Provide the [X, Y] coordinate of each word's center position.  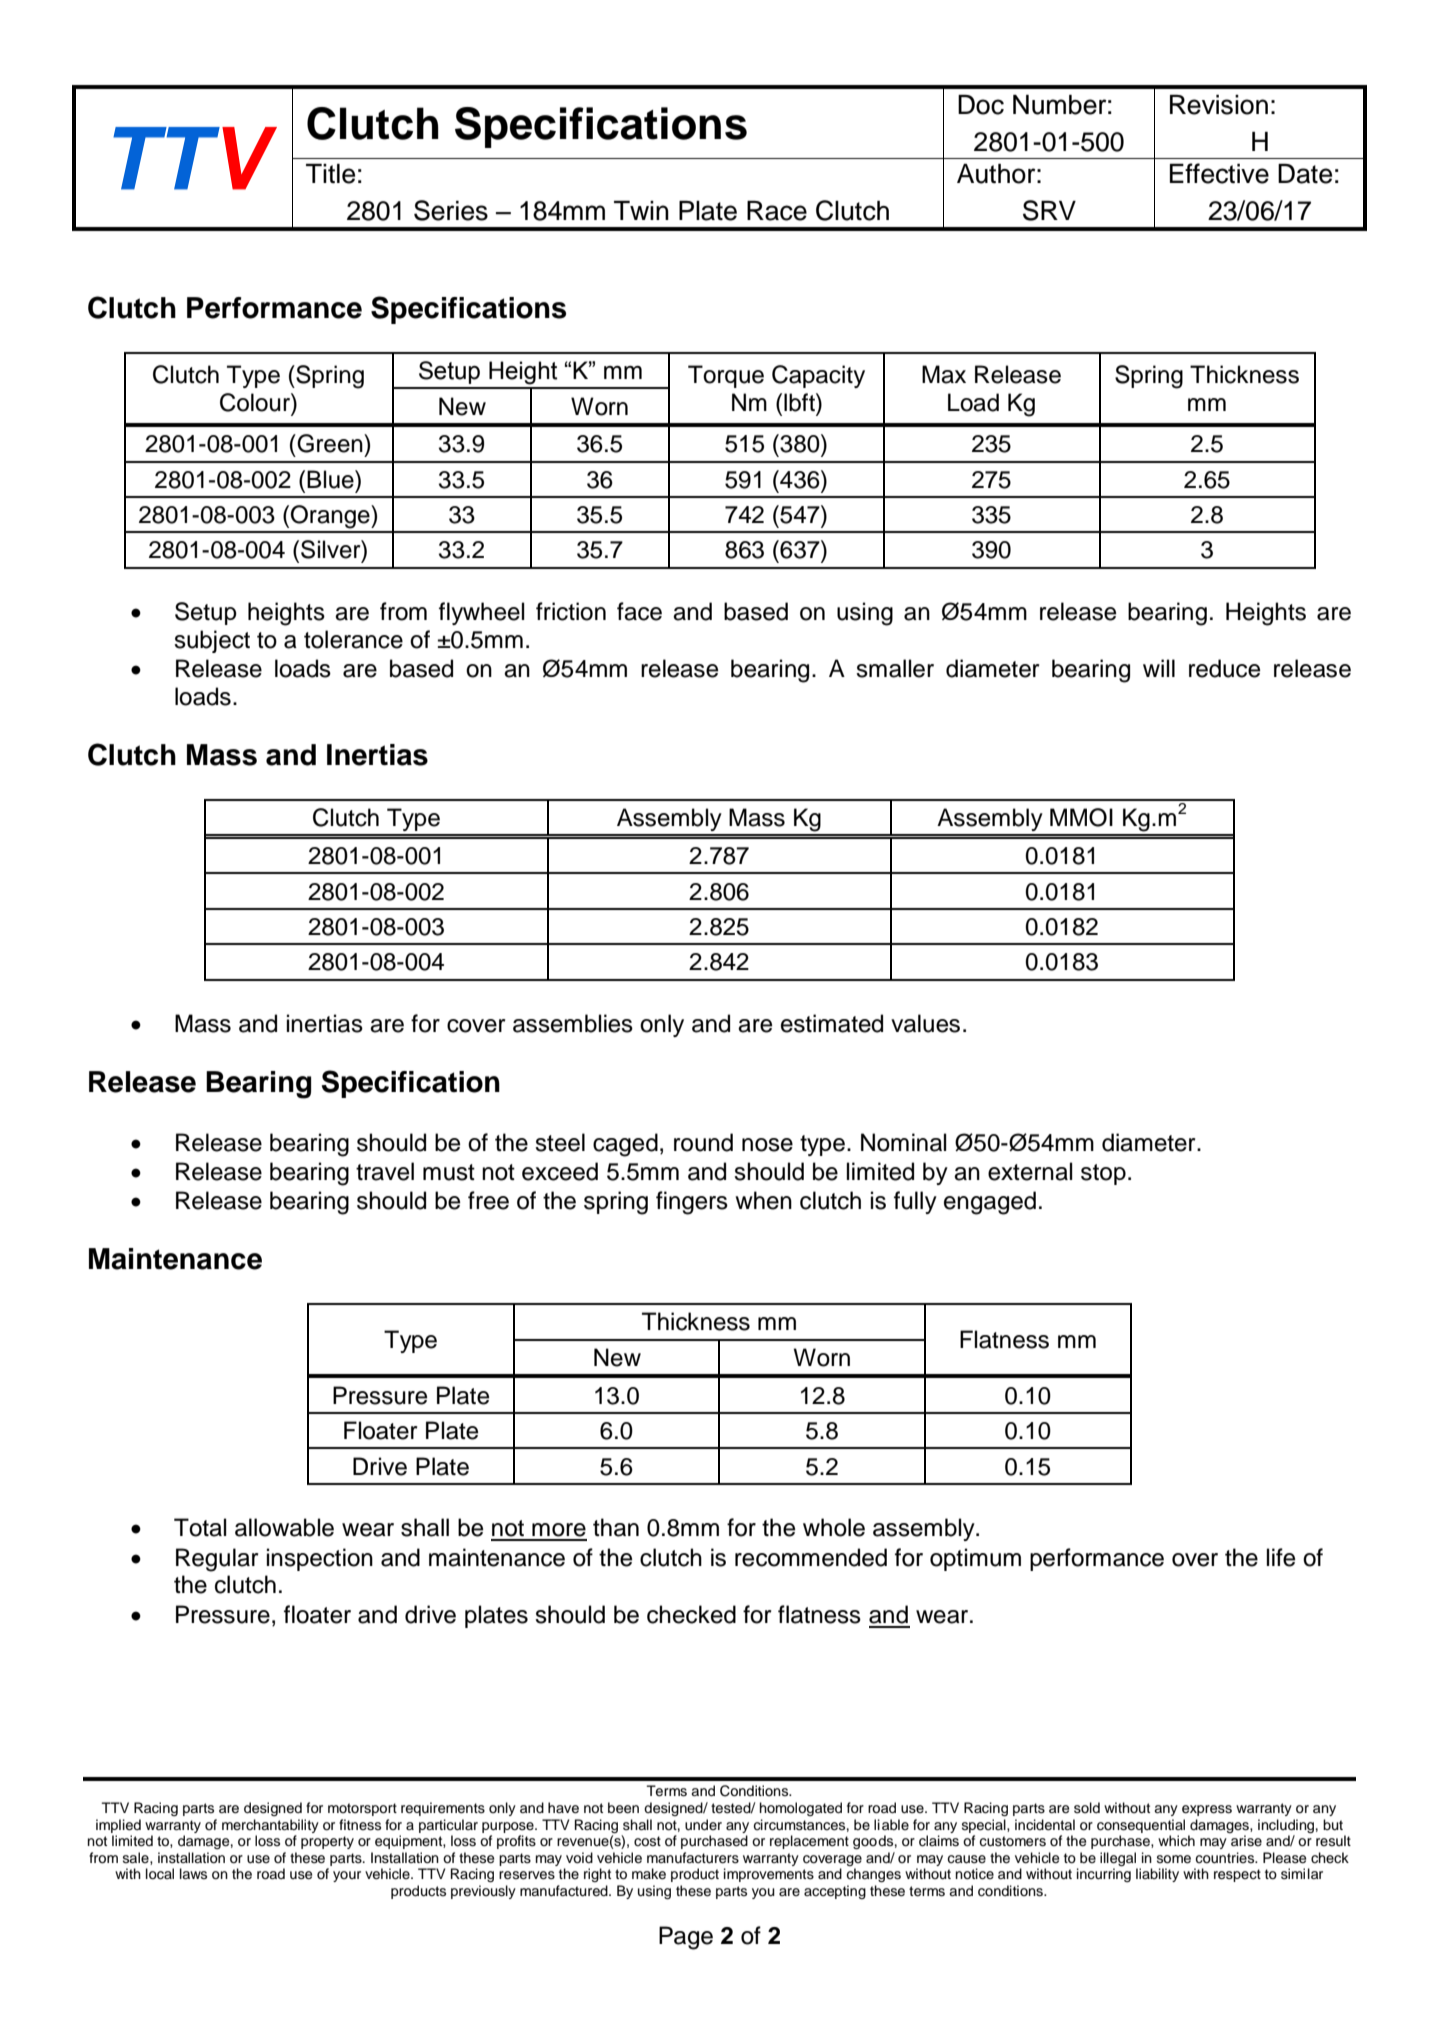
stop [1103, 1174]
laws [193, 1873]
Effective [1219, 173]
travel [385, 1171]
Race [777, 211]
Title [330, 174]
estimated [832, 1023]
